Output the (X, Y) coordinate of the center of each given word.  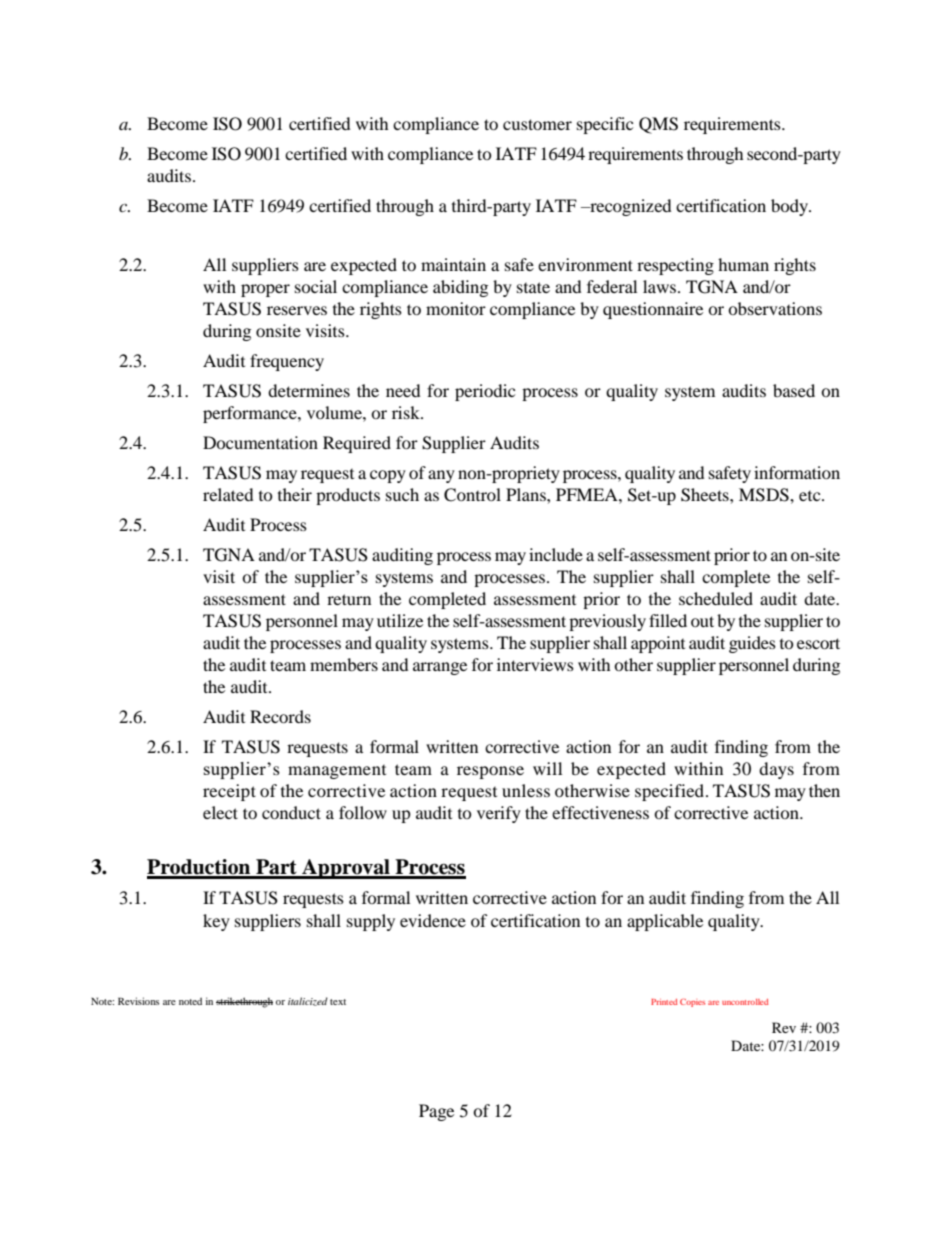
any (441, 476)
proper (265, 290)
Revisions (138, 1001)
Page (436, 1112)
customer (537, 124)
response (490, 772)
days (776, 770)
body (791, 207)
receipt (229, 792)
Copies (692, 1002)
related (228, 494)
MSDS (765, 495)
